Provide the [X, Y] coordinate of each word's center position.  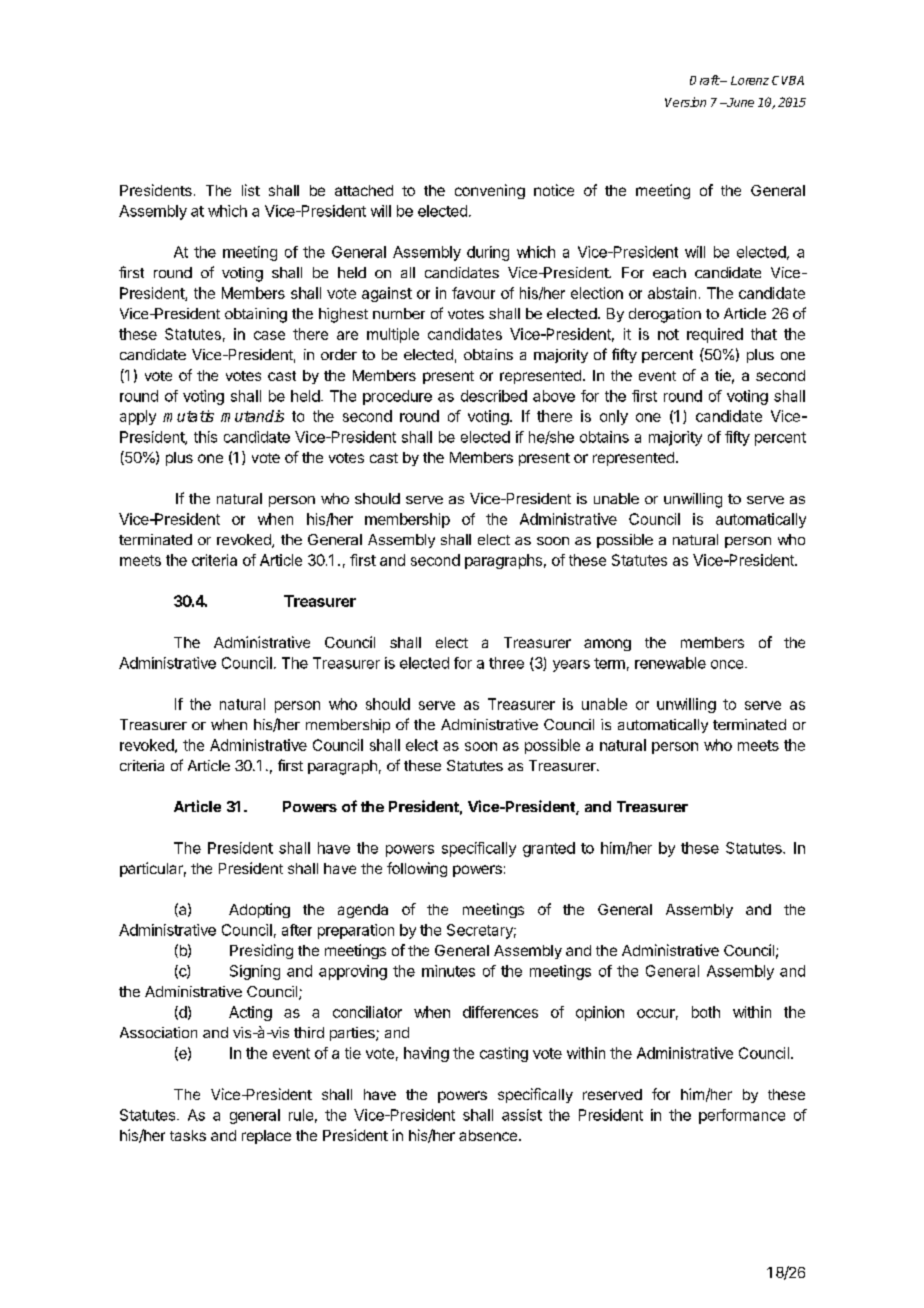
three [506, 663]
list [251, 190]
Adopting [259, 910]
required [715, 335]
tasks [188, 1135]
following [417, 869]
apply [138, 417]
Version [685, 102]
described [494, 396]
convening [490, 191]
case [269, 335]
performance [742, 1116]
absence [489, 1135]
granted [549, 849]
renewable [670, 663]
